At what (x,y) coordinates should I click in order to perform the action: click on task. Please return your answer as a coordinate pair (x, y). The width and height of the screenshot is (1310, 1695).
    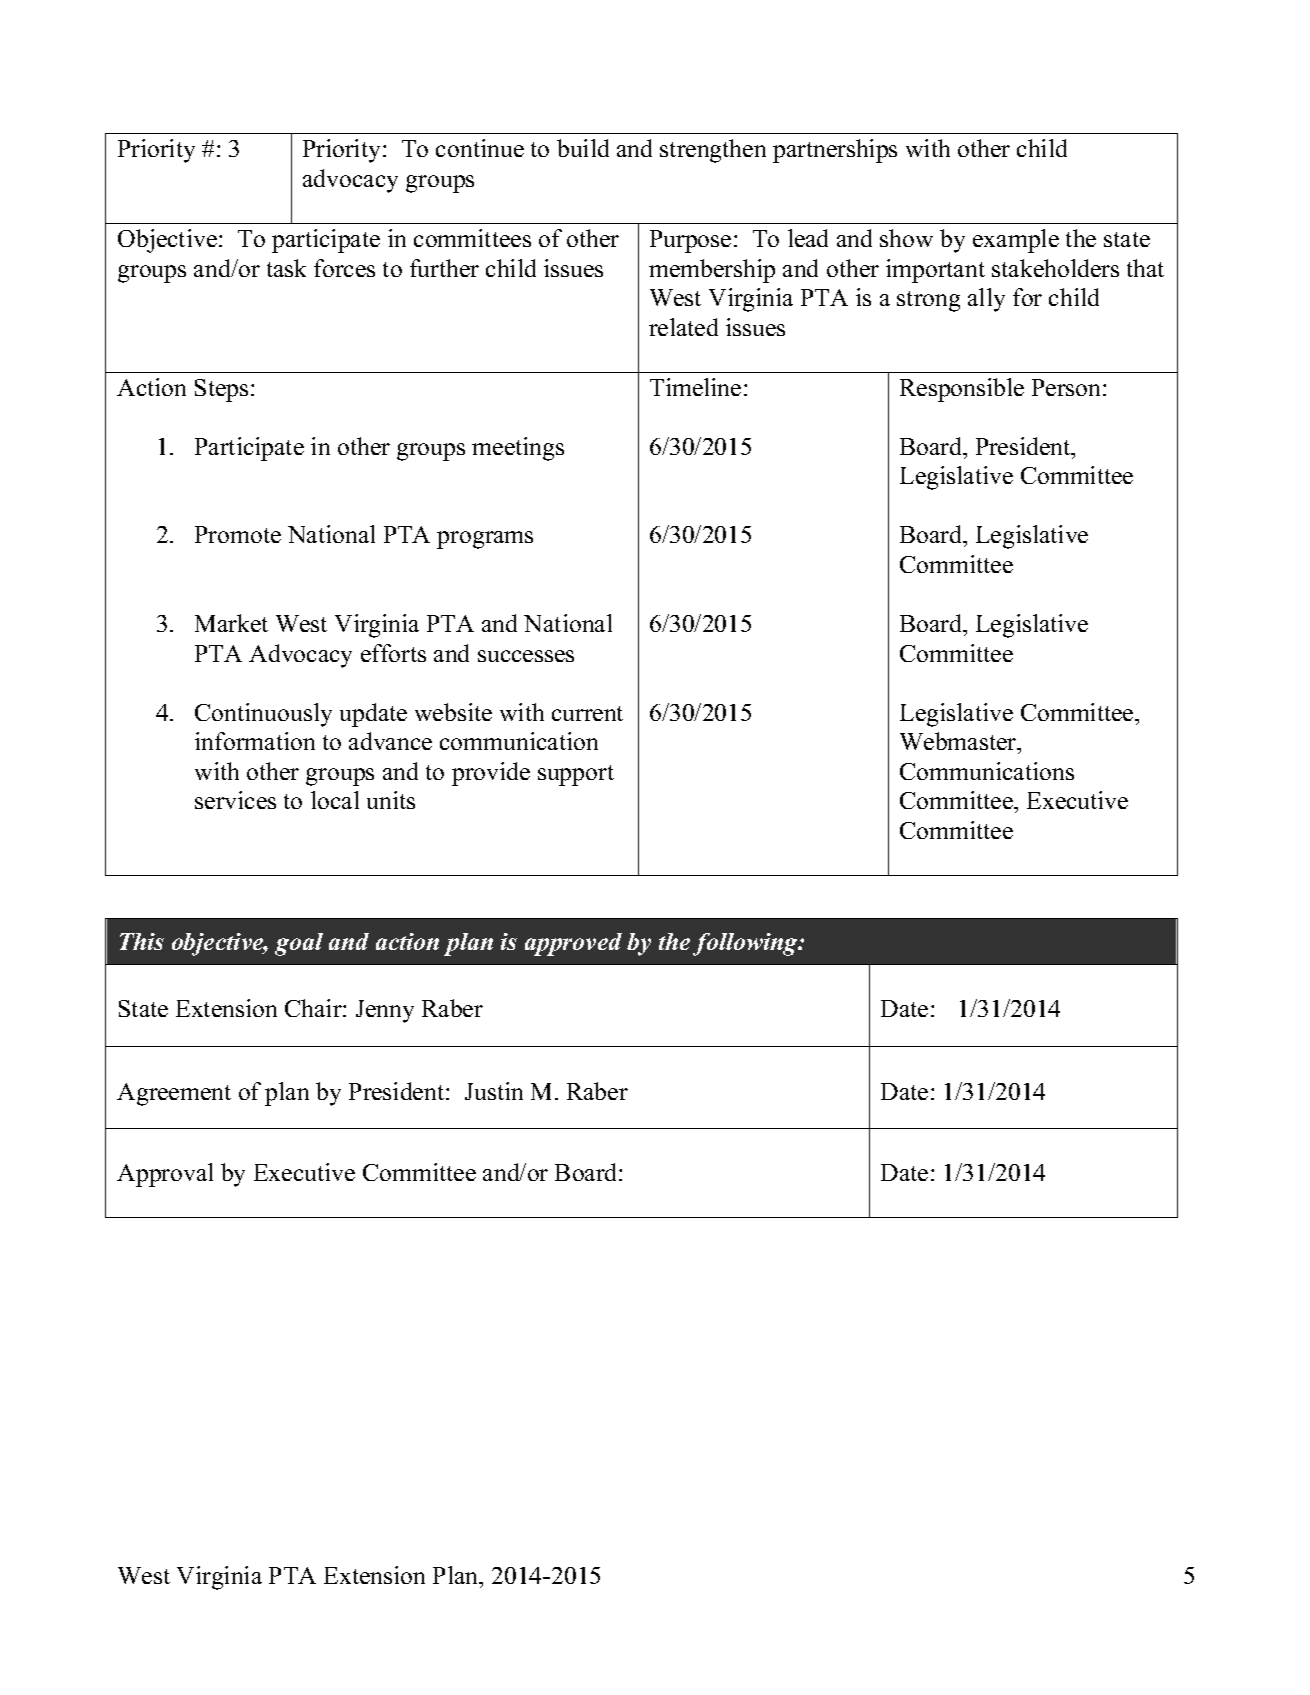
    Looking at the image, I should click on (286, 268).
